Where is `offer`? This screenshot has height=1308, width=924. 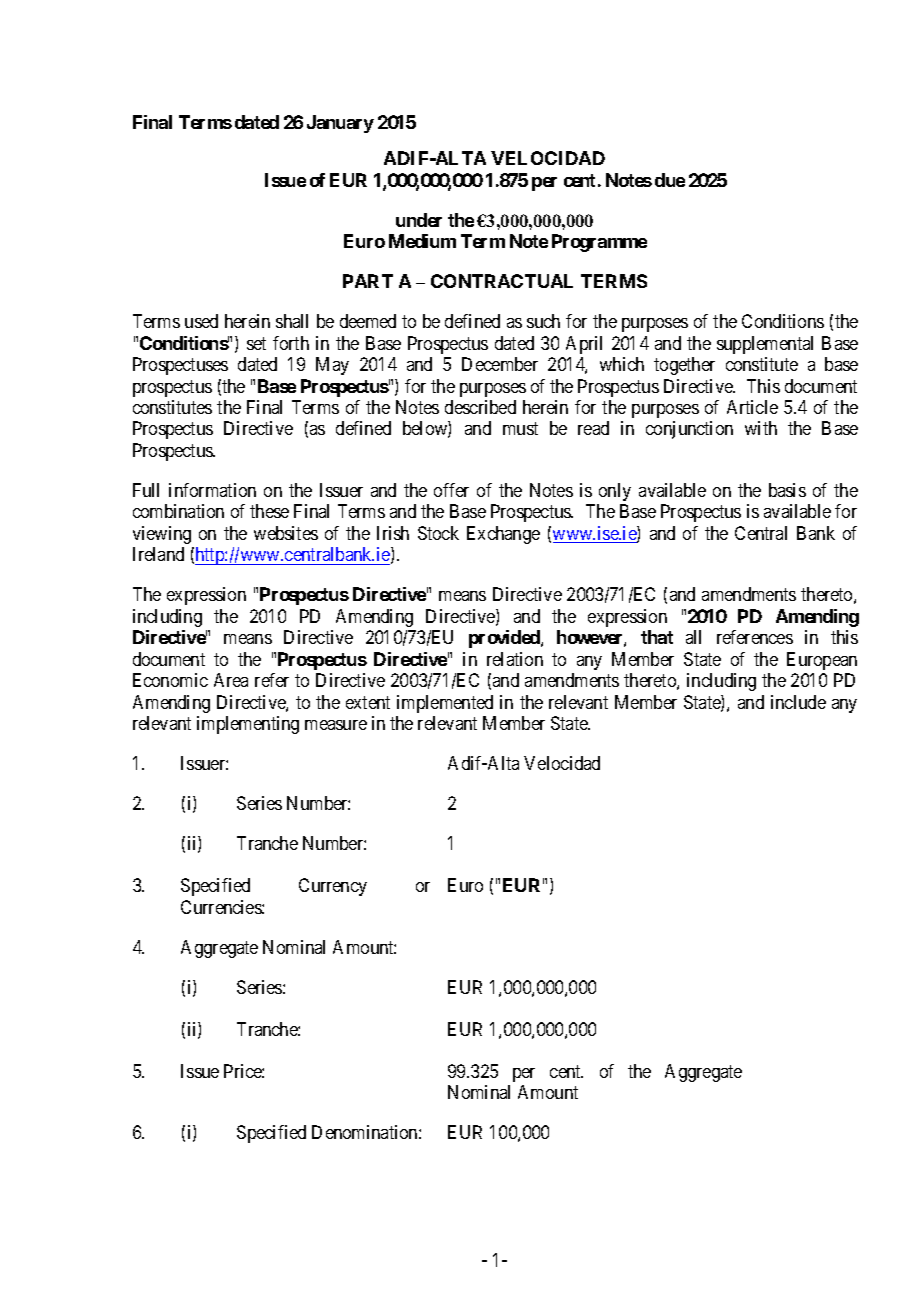
offer is located at coordinates (451, 490).
